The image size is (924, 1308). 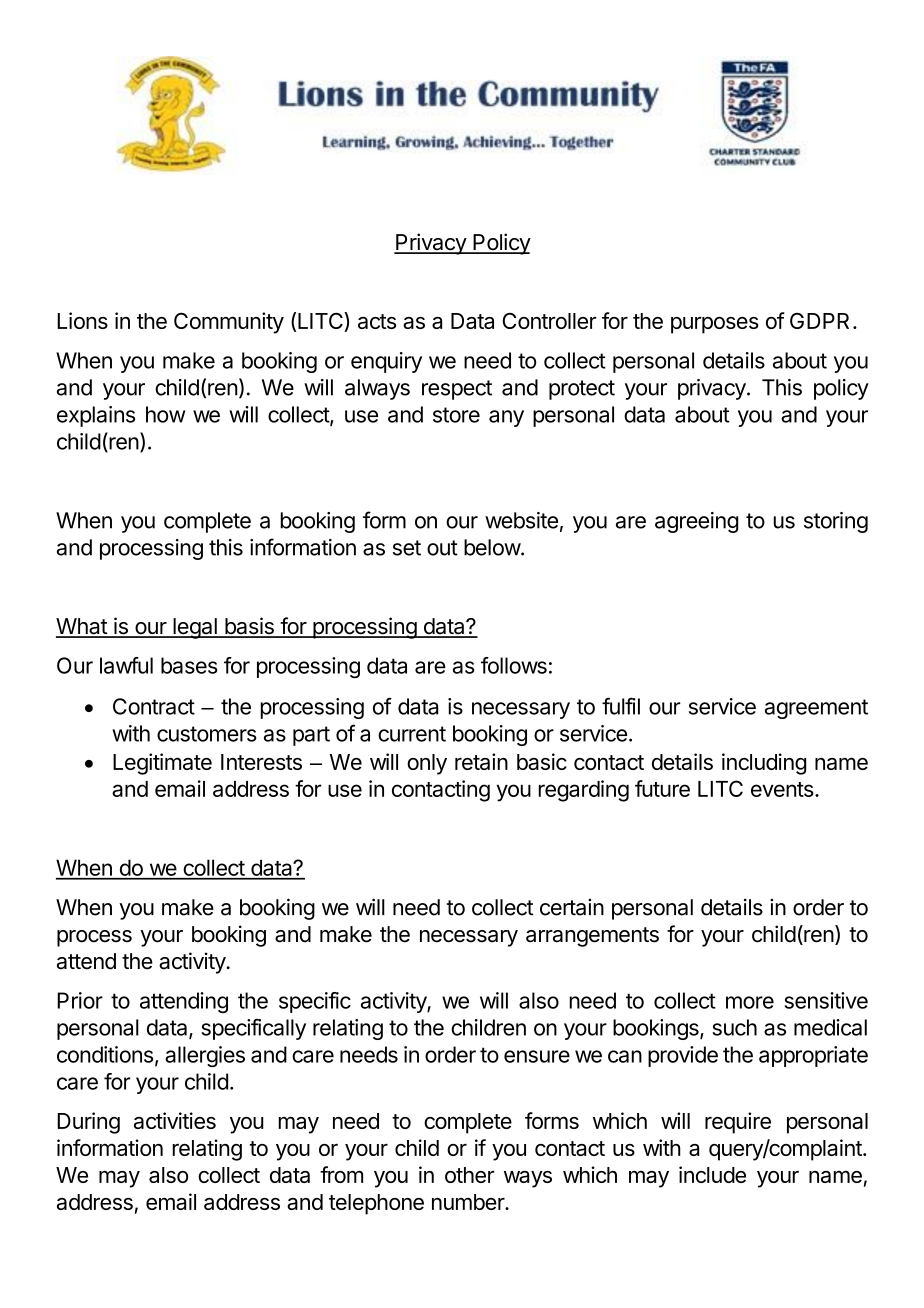 I want to click on activities, so click(x=175, y=1120).
